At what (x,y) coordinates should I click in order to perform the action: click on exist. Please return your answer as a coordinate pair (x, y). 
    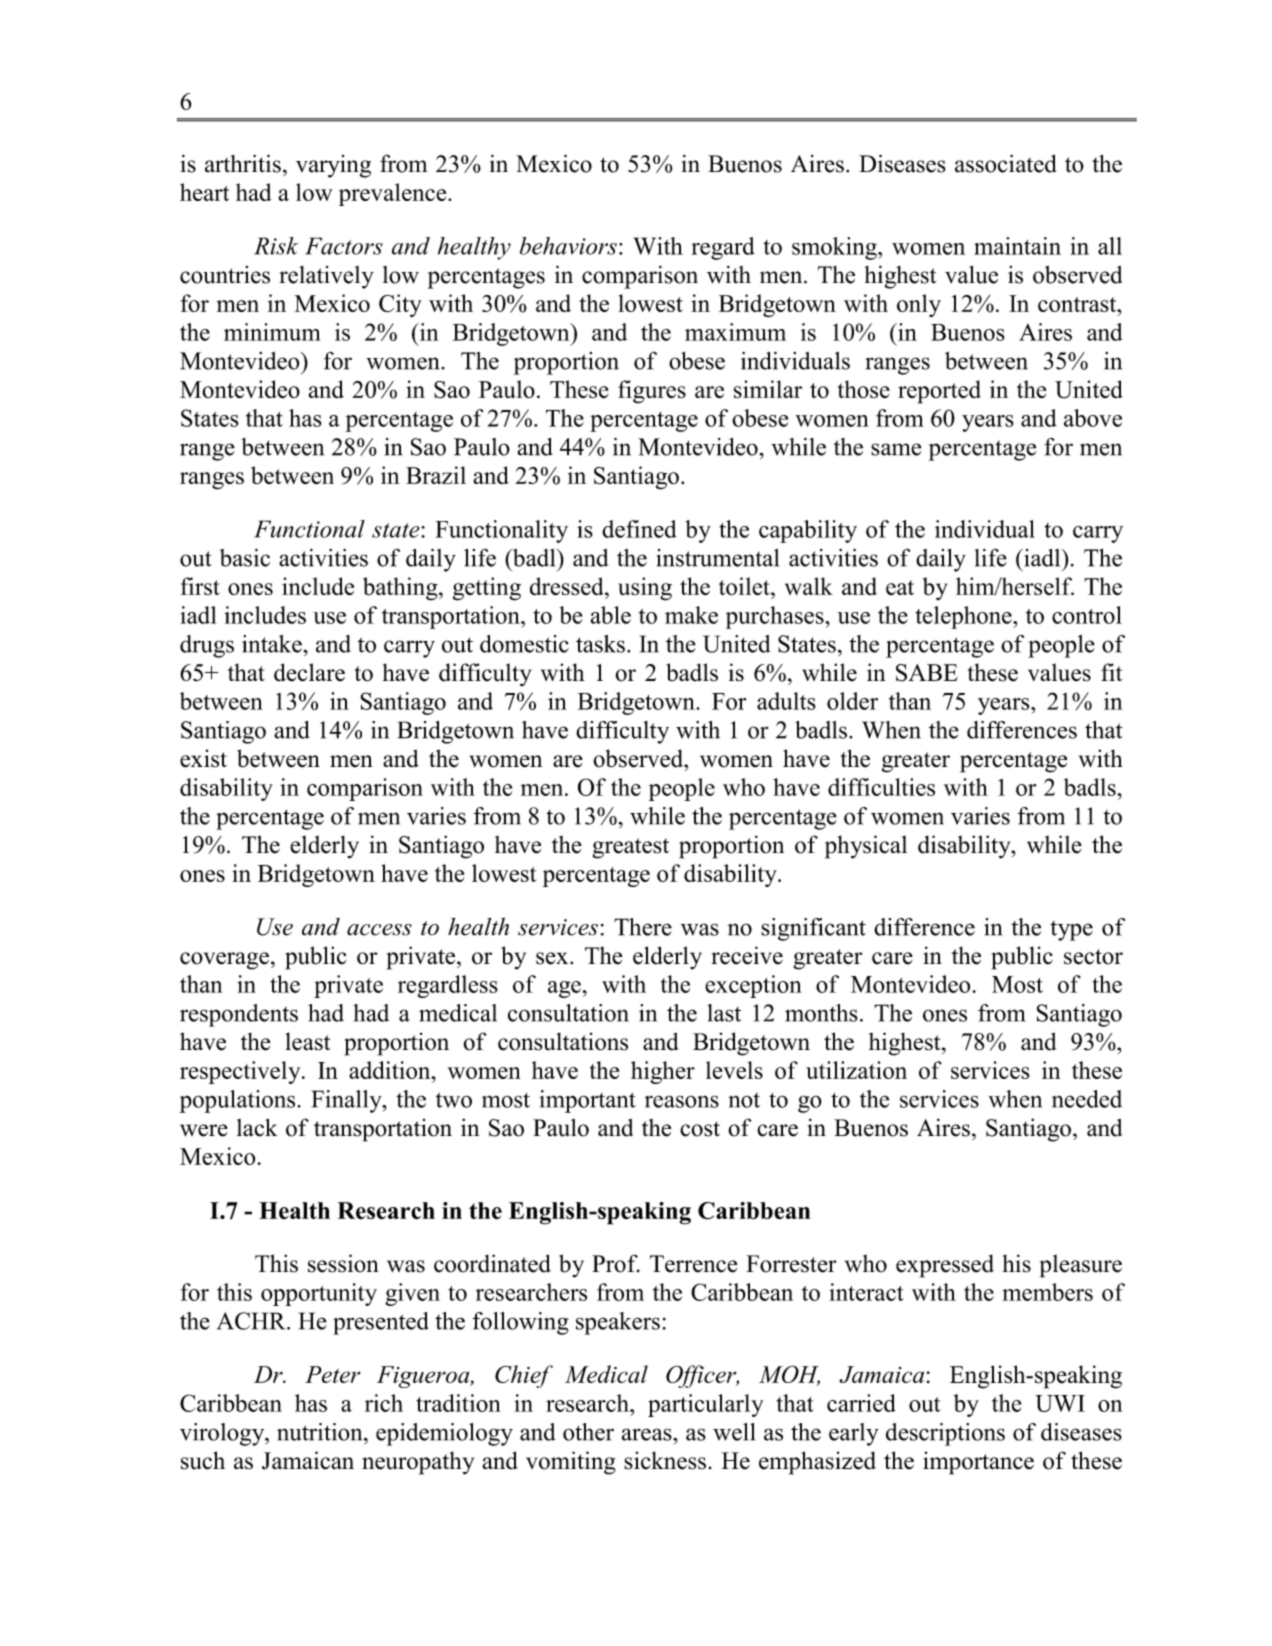
    Looking at the image, I should click on (203, 758).
